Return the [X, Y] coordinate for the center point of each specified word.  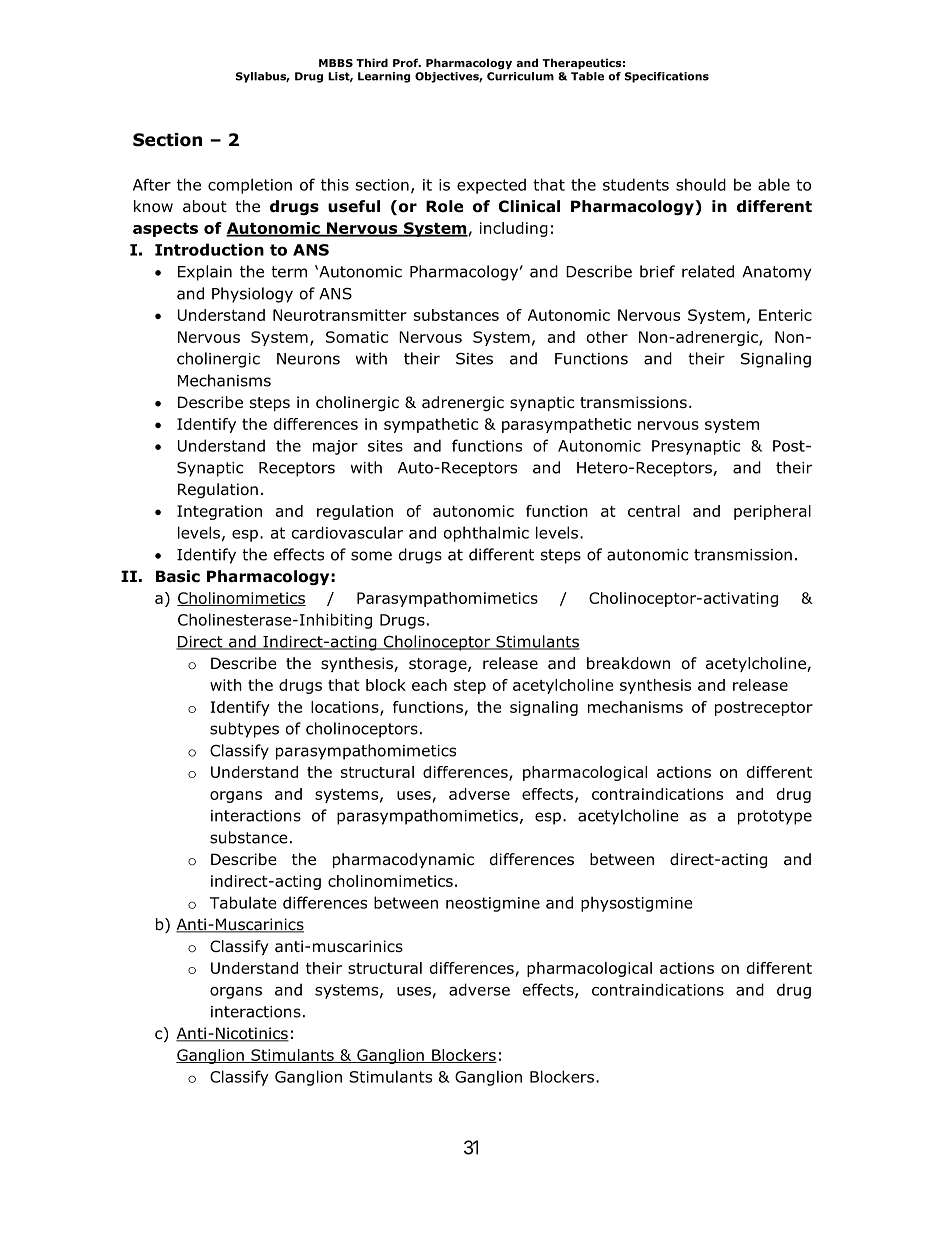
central [654, 511]
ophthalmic [486, 534]
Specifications [667, 77]
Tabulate [243, 902]
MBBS [336, 63]
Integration [219, 512]
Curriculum [520, 76]
